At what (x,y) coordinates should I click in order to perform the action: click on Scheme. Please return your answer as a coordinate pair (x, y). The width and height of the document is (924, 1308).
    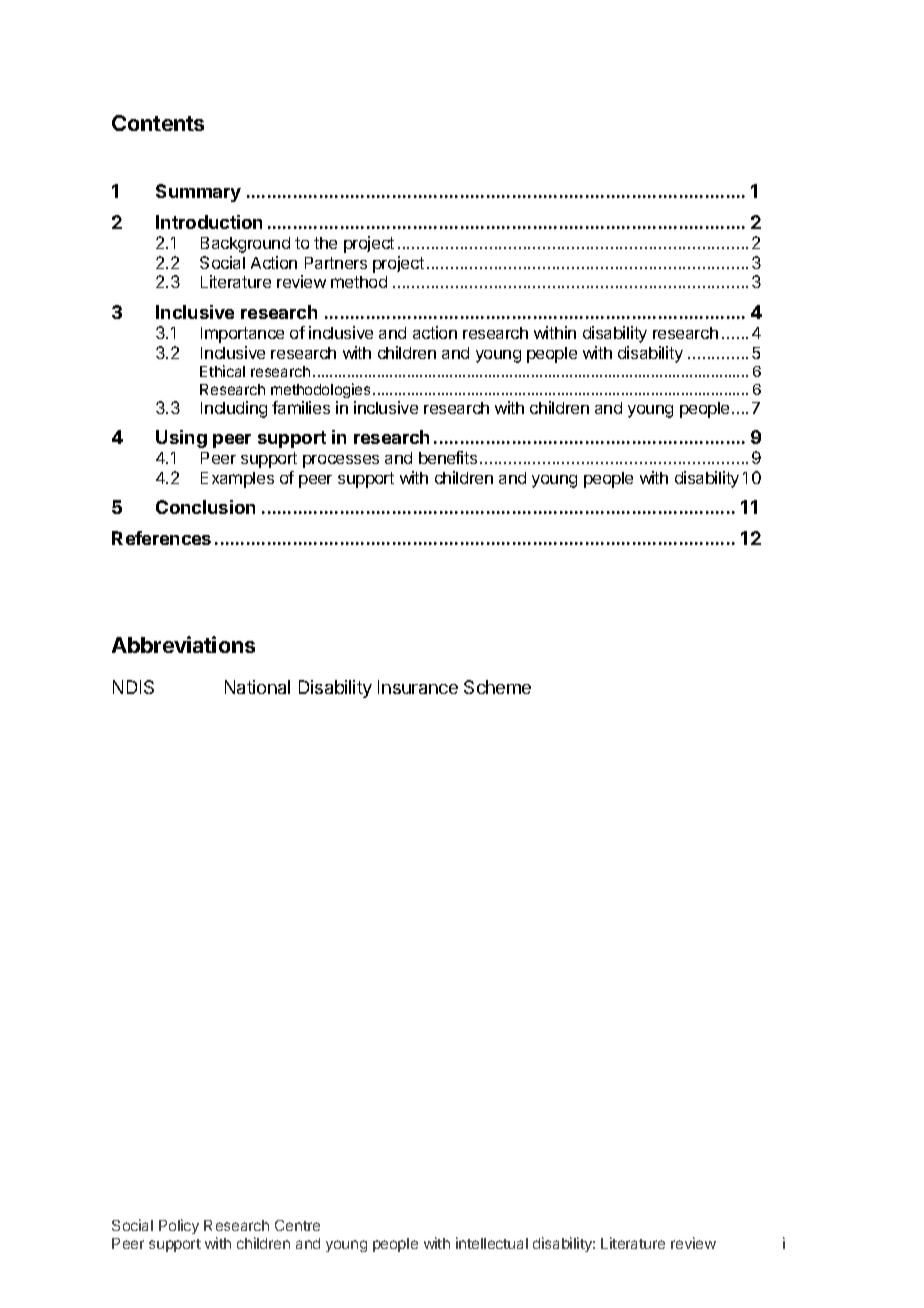
    Looking at the image, I should click on (497, 687).
